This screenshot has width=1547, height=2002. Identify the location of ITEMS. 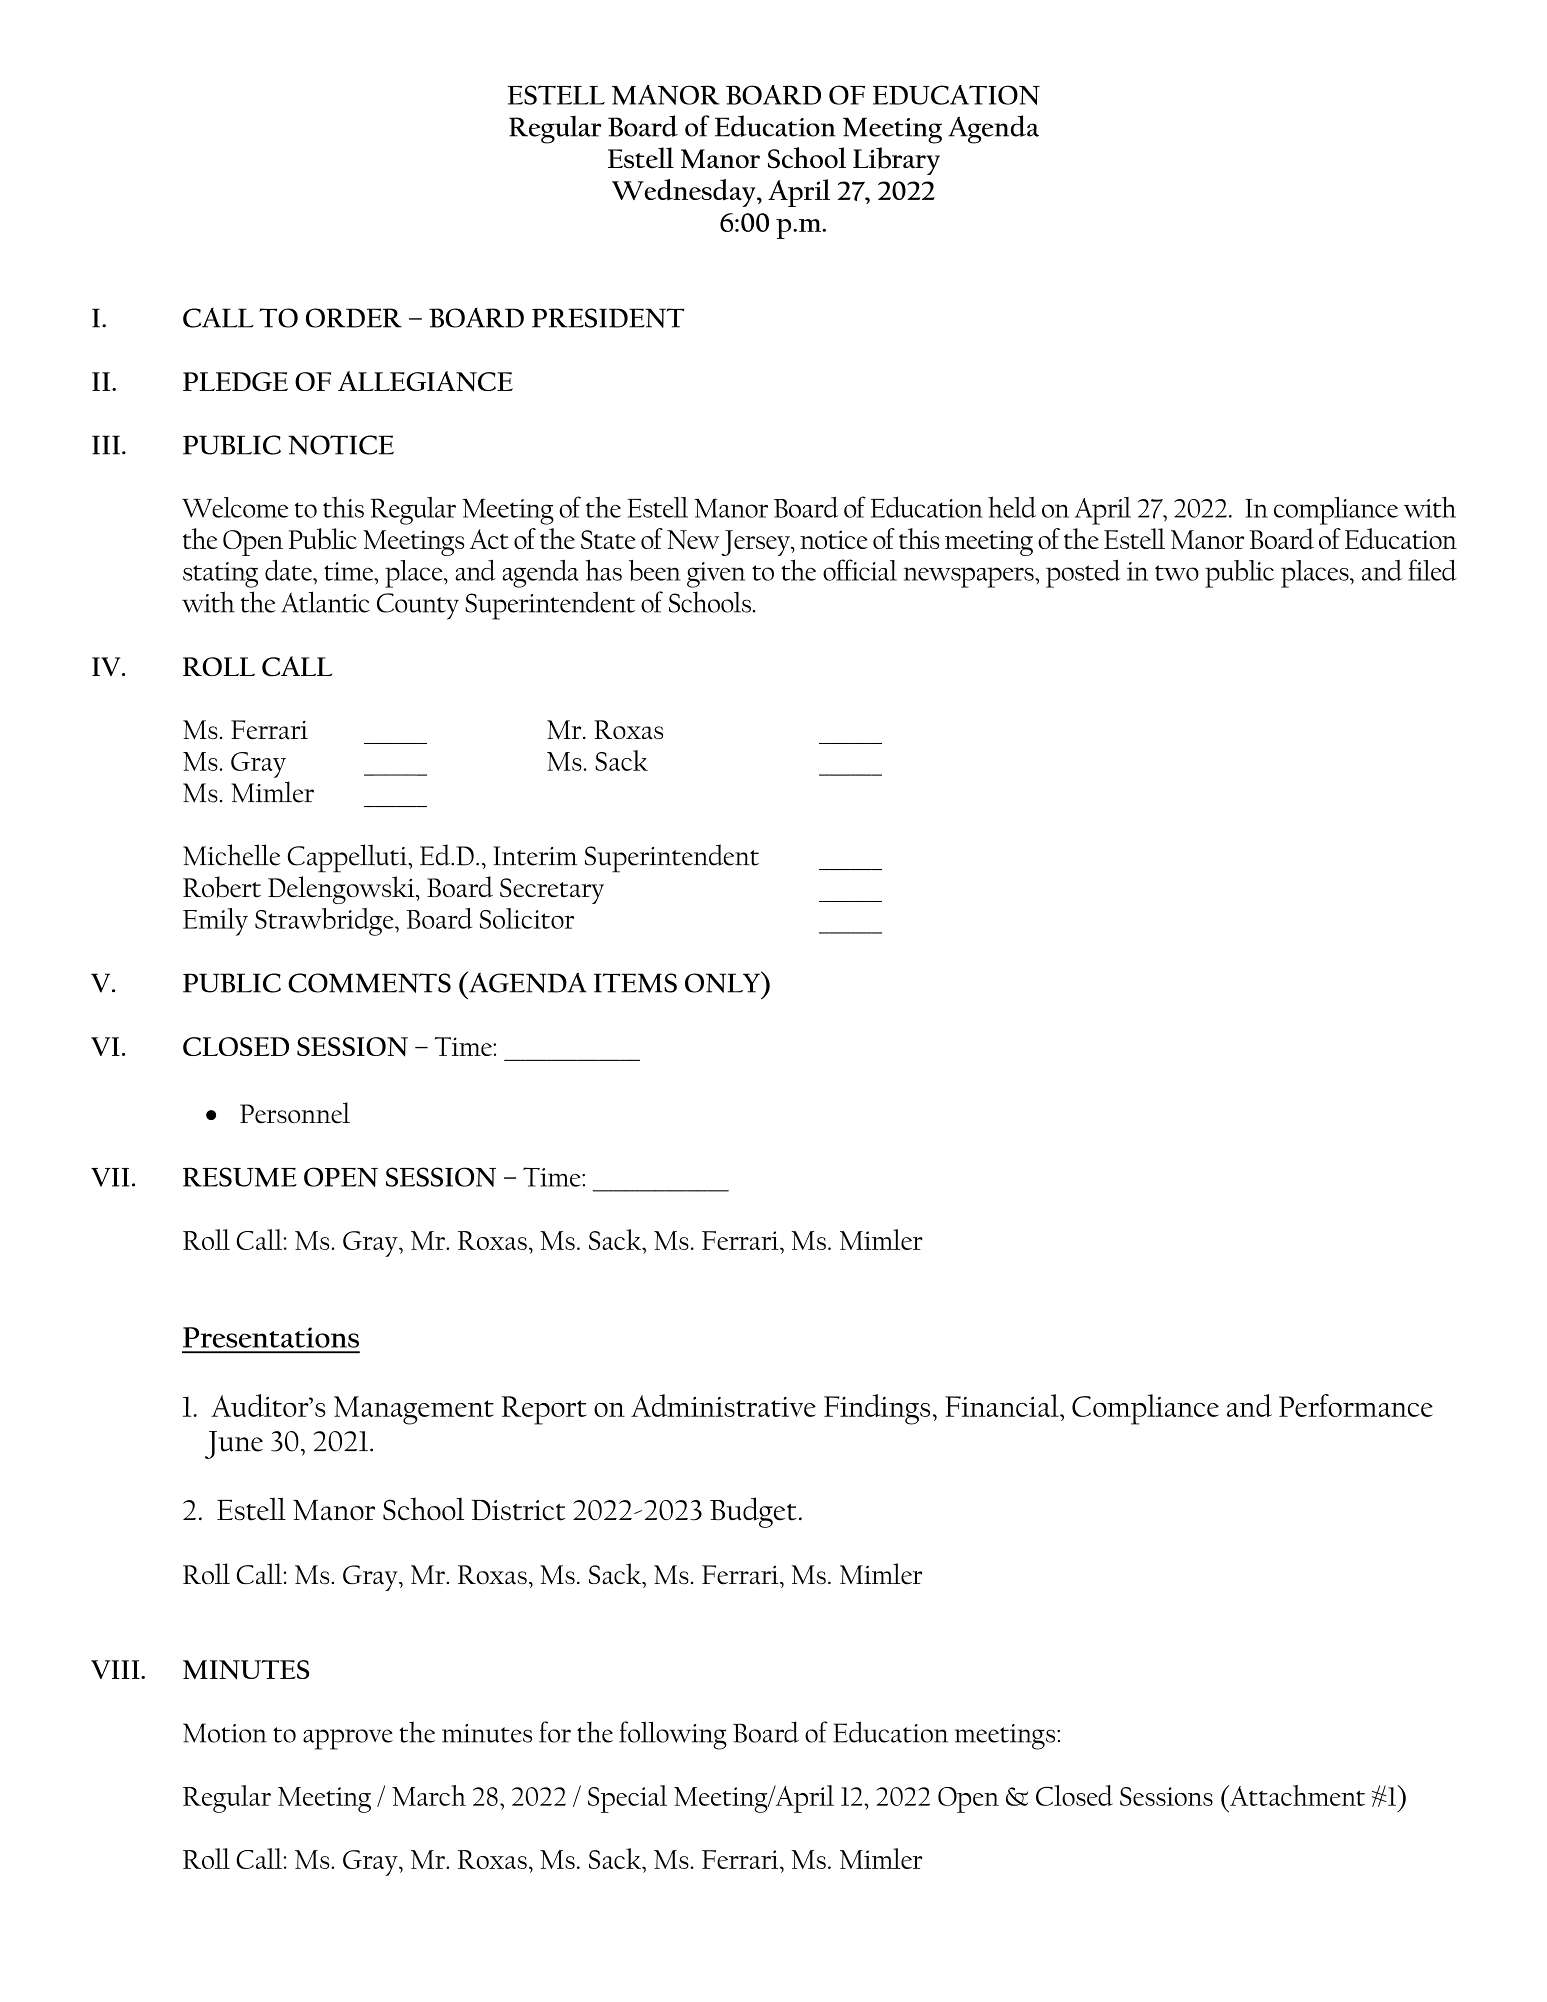
(635, 983).
